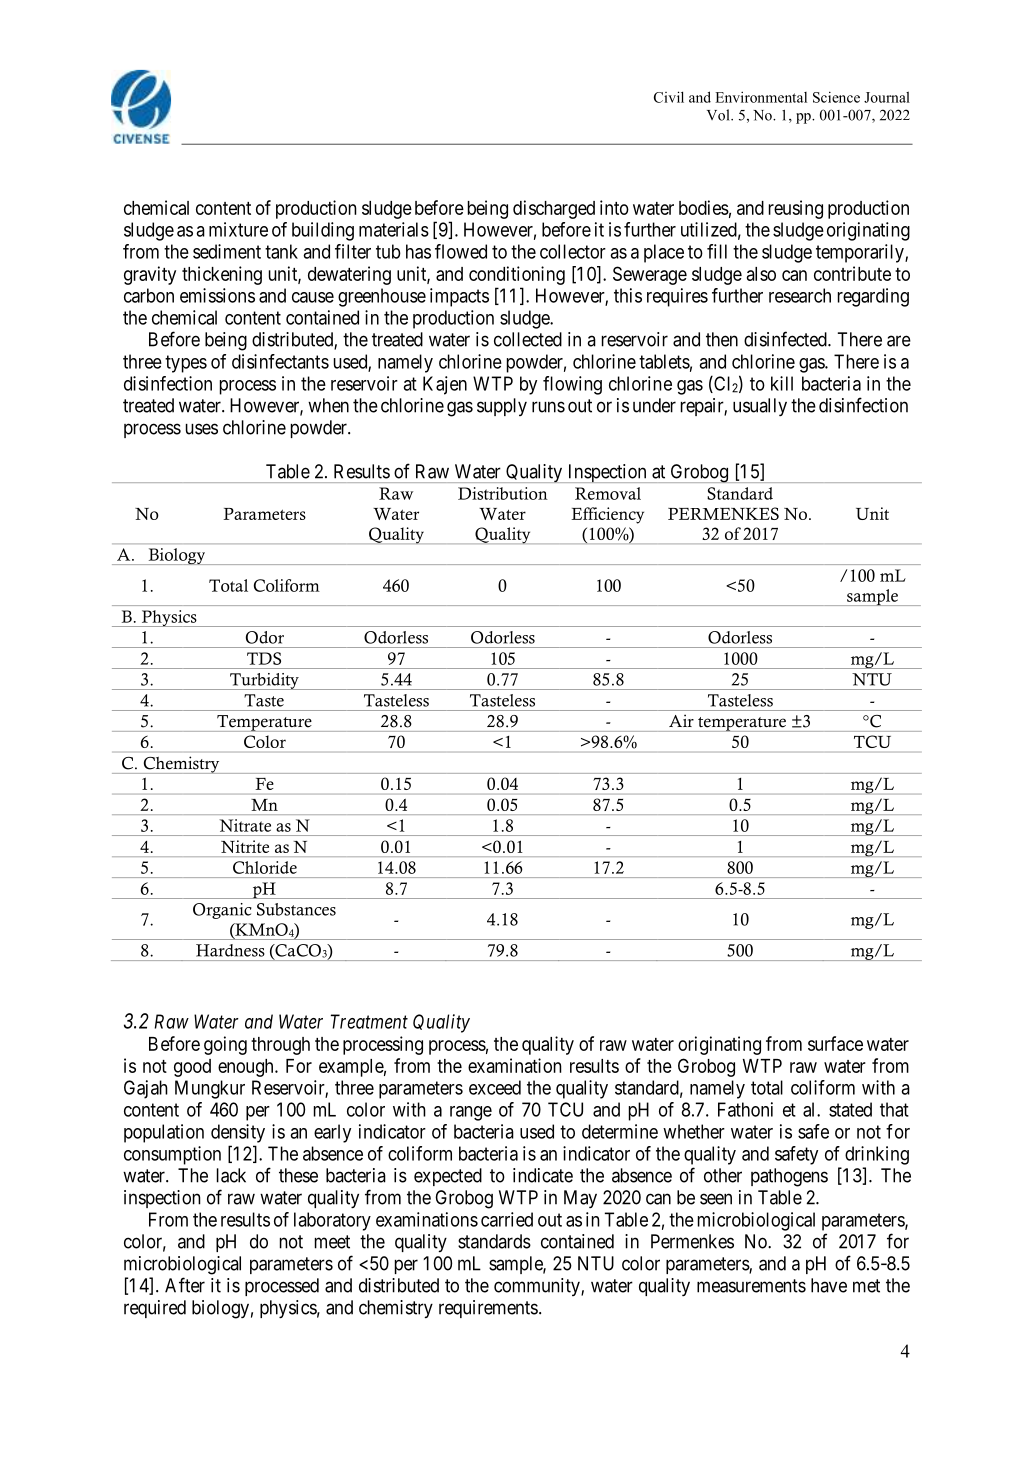 Image resolution: width=1033 pixels, height=1462 pixels. Describe the element at coordinates (222, 911) in the screenshot. I see `Organic` at that location.
